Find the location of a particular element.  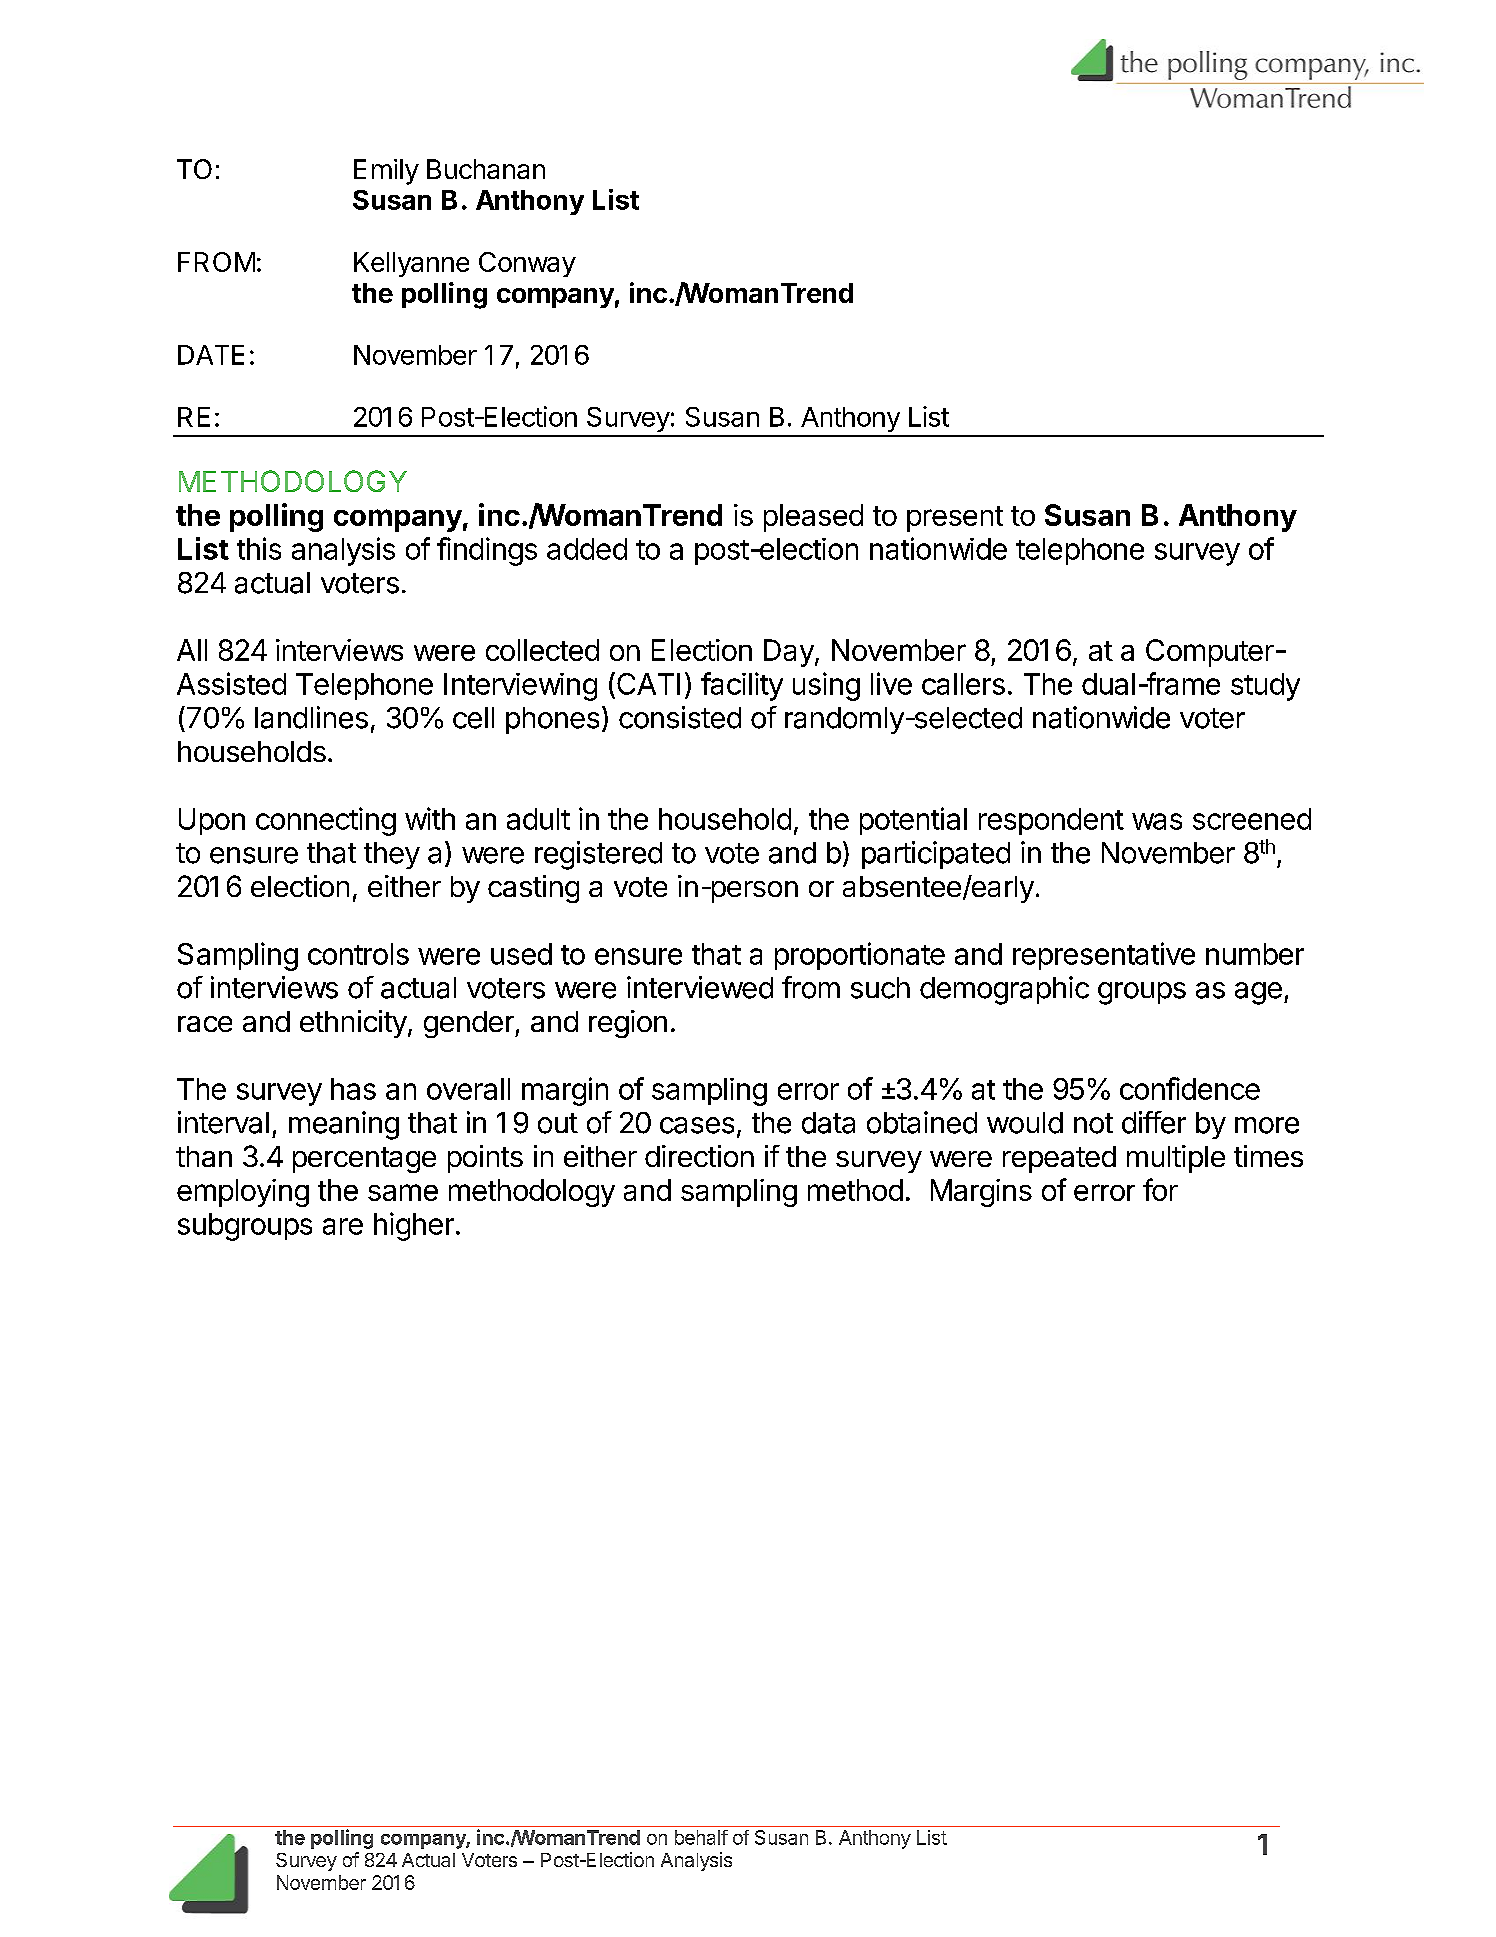

multiple is located at coordinates (1176, 1159).
